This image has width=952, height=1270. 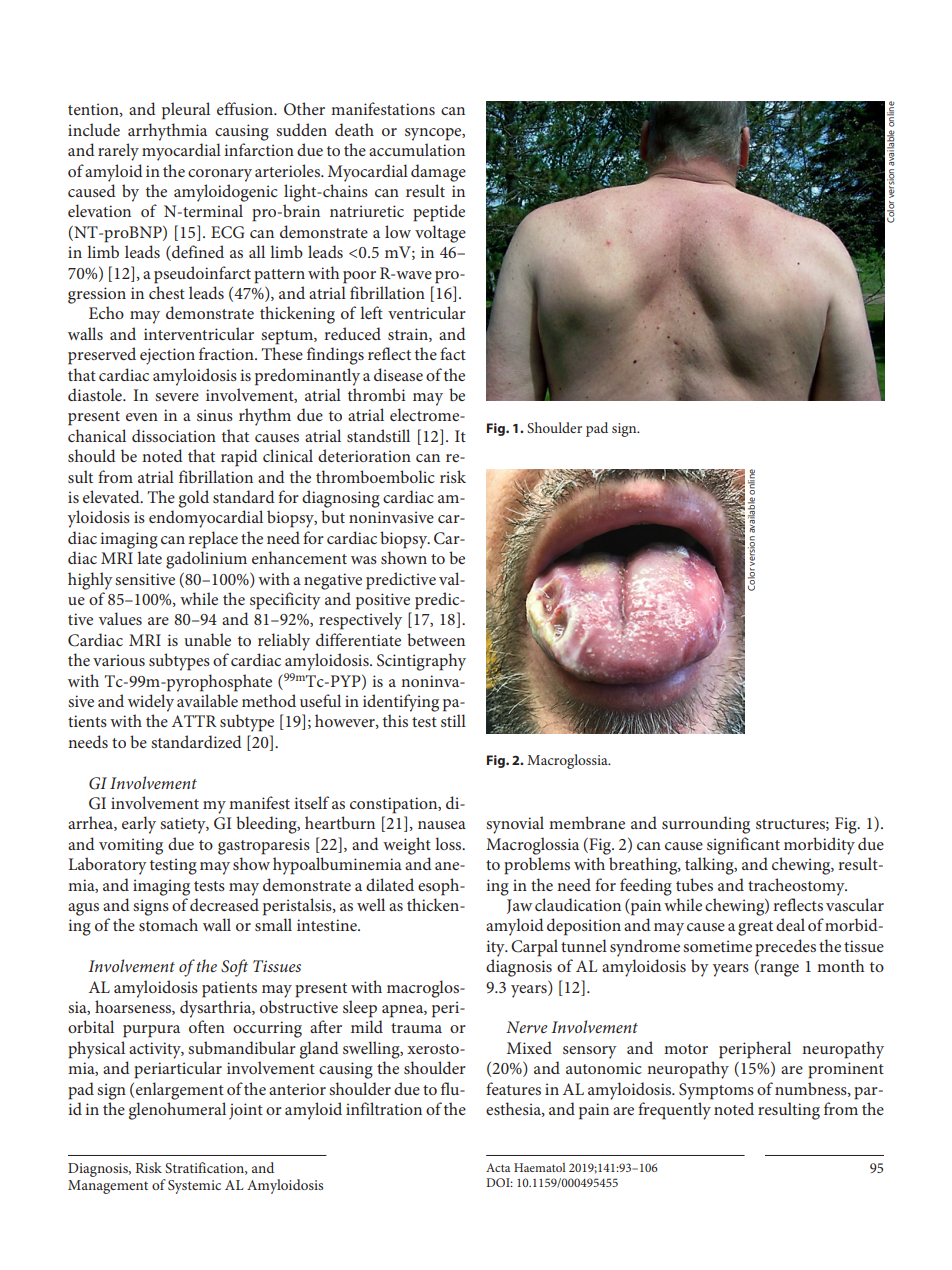 I want to click on Symptoms, so click(x=716, y=1091).
